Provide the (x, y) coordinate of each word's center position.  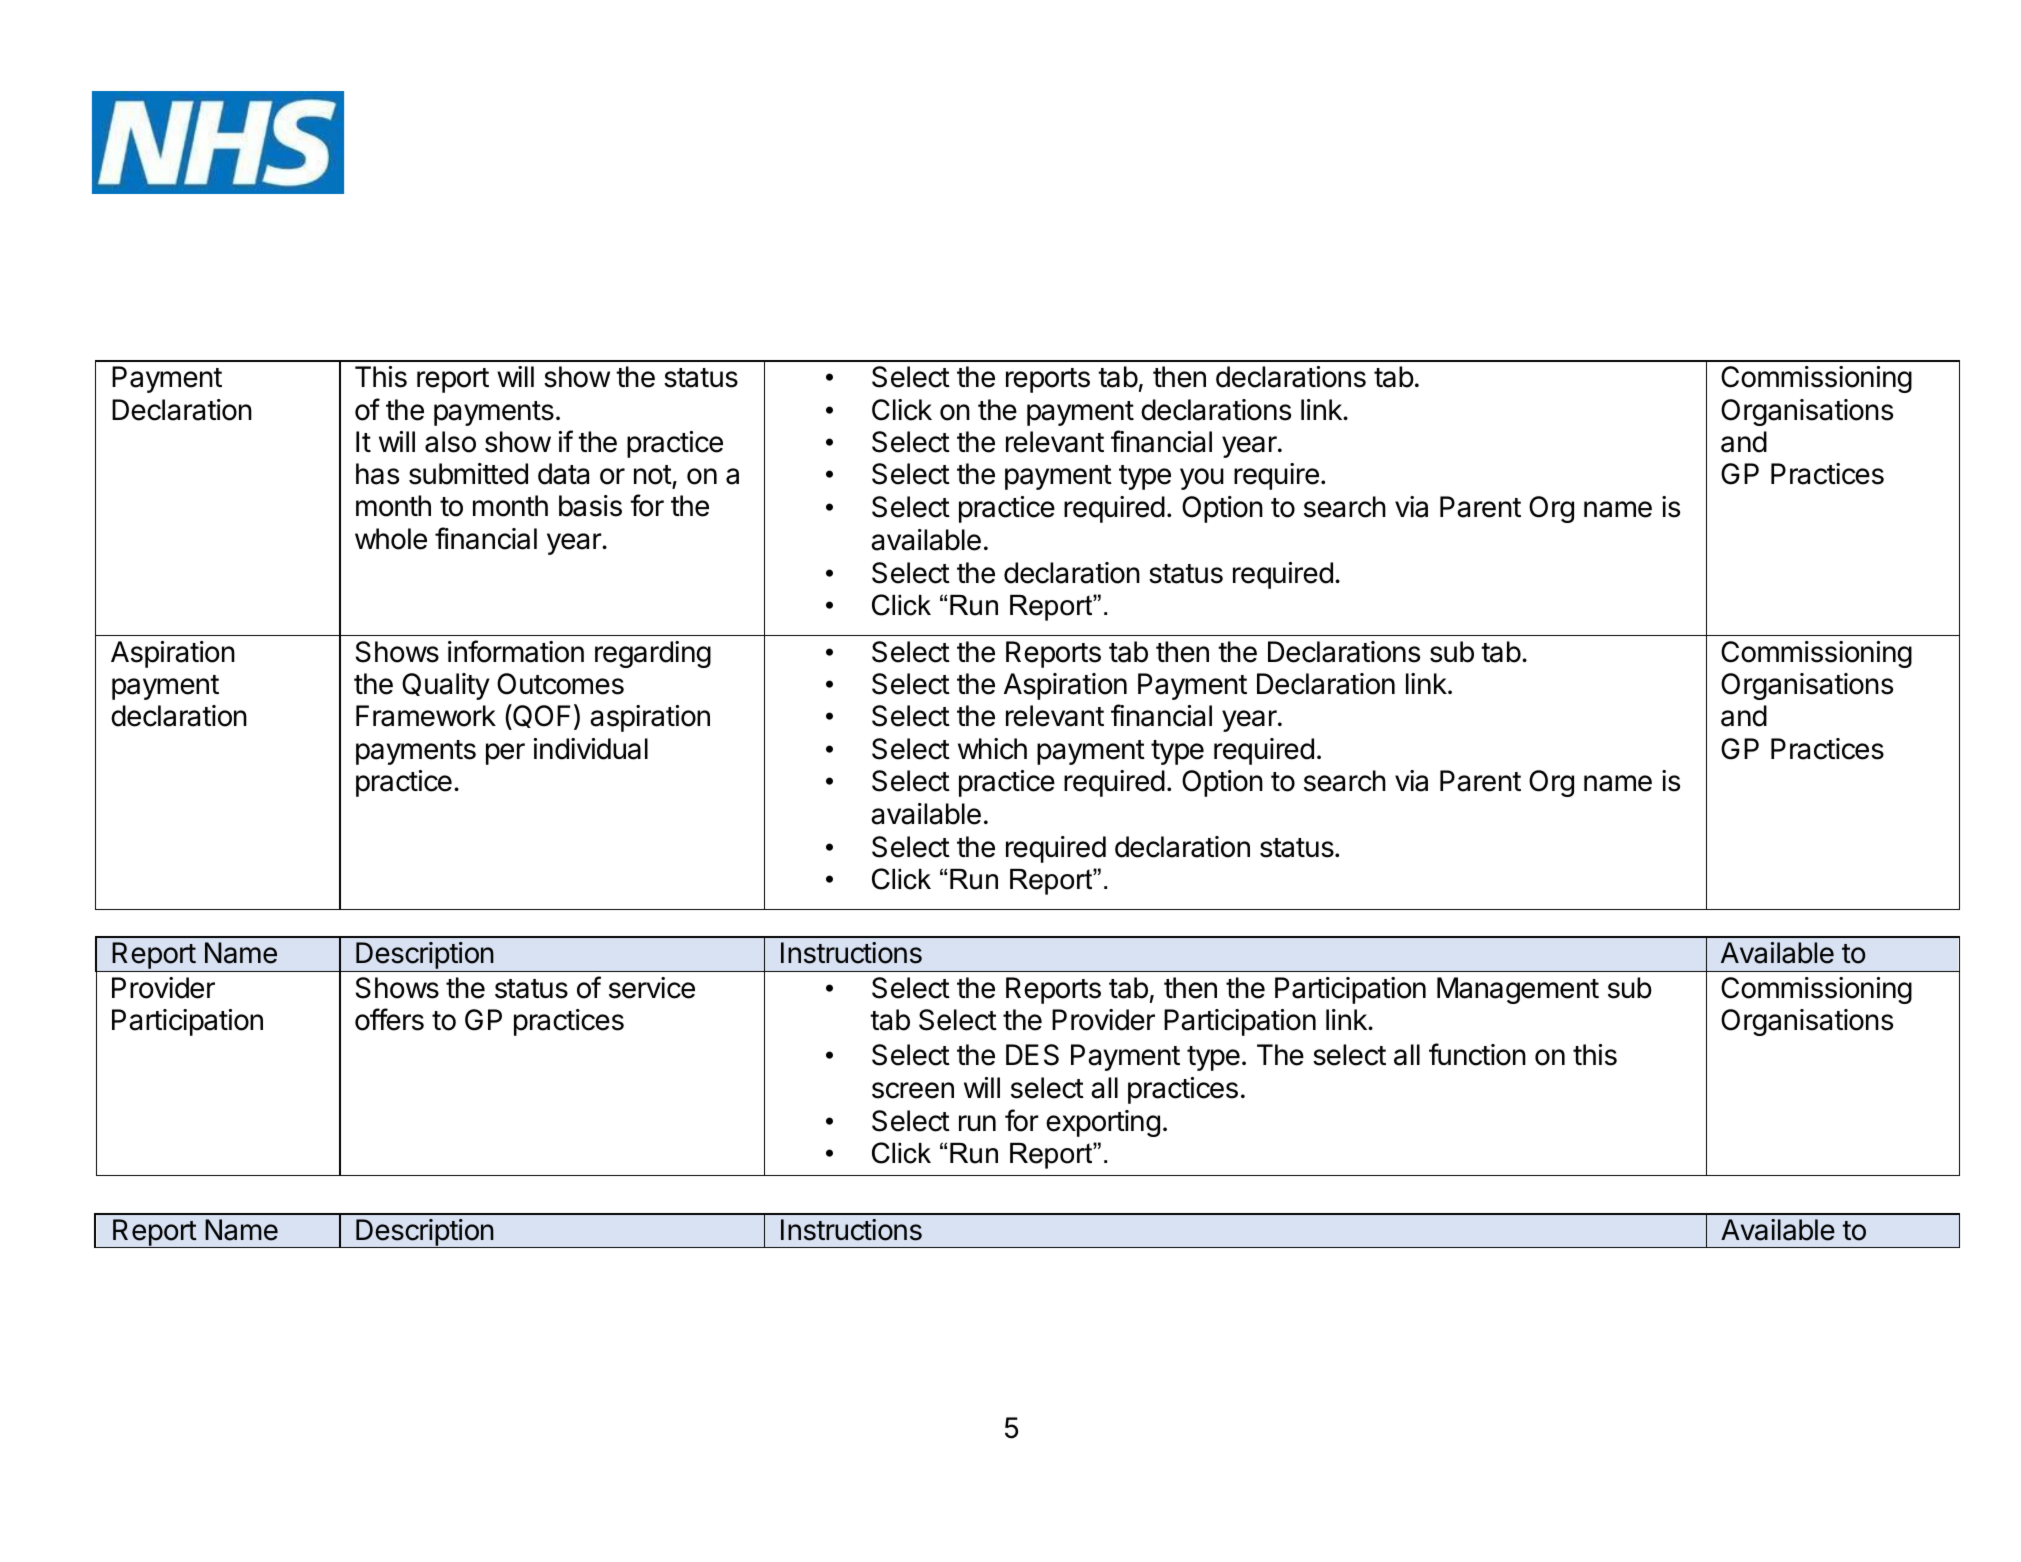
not (653, 475)
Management (1518, 990)
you (1202, 479)
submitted (468, 474)
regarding (653, 654)
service (652, 988)
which (992, 749)
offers (389, 1019)
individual (591, 749)
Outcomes (560, 684)
